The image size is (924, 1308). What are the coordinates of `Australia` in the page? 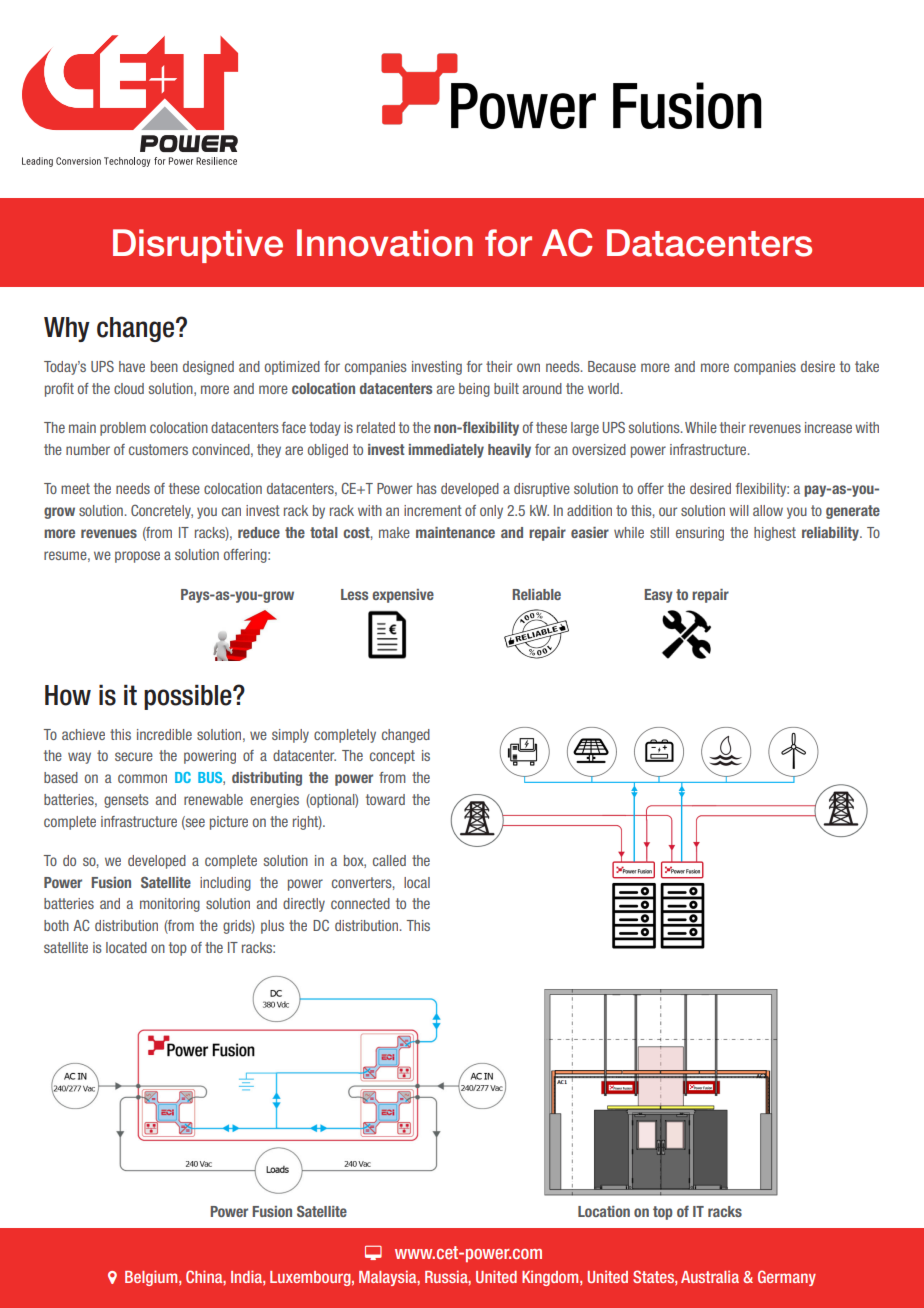 It's located at (710, 1276).
